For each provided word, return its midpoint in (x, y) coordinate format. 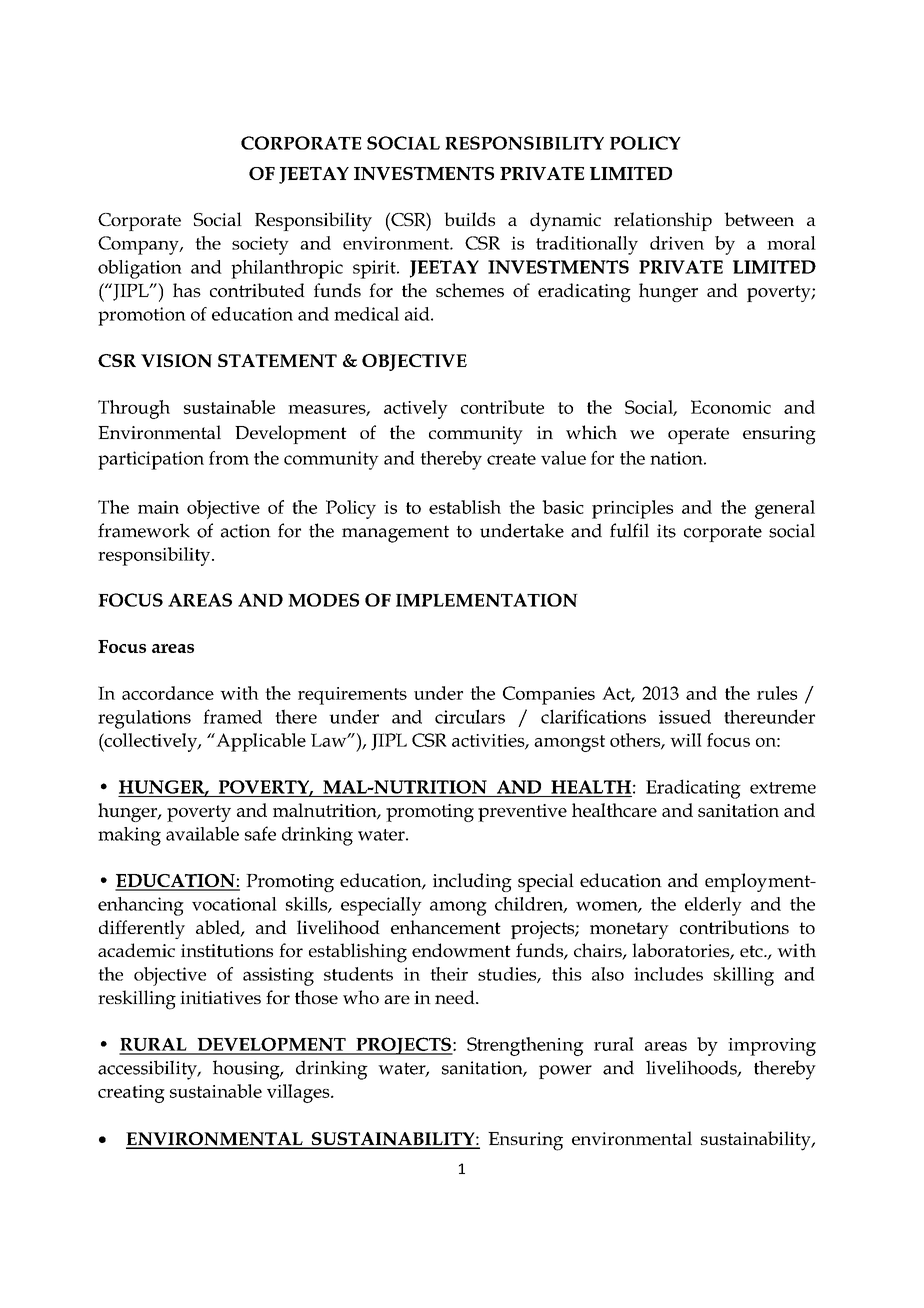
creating (131, 1094)
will (686, 740)
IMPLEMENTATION (487, 600)
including (472, 882)
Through (134, 409)
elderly (713, 906)
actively (416, 409)
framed (232, 716)
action (246, 531)
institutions (227, 950)
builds (469, 219)
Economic (731, 407)
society (260, 245)
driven (677, 243)
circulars (470, 716)
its (666, 531)
